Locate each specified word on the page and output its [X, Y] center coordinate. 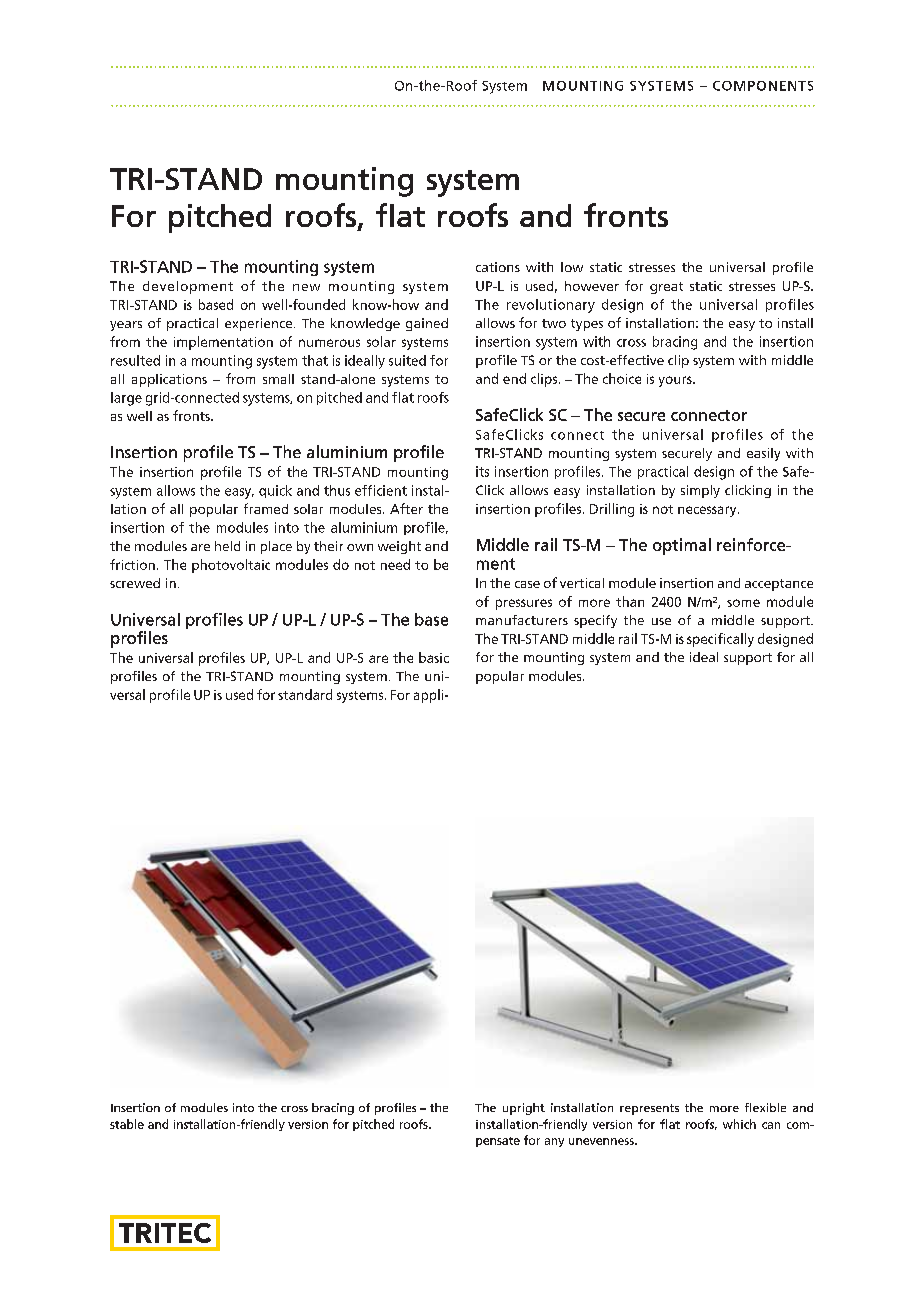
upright [524, 1109]
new [306, 287]
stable [127, 1124]
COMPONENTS [763, 86]
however [592, 286]
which [739, 1124]
